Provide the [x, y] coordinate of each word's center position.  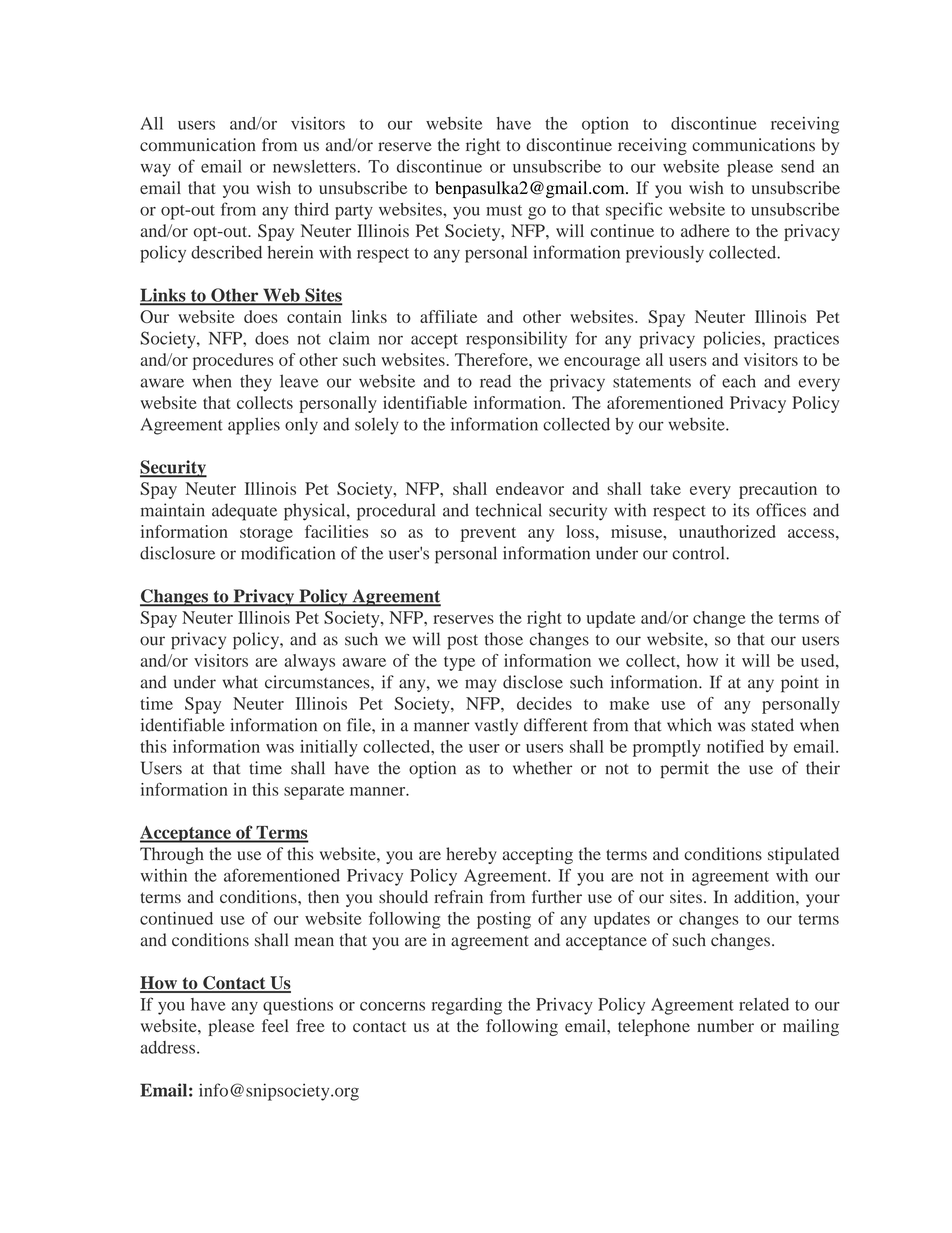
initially [329, 748]
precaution [778, 490]
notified [735, 746]
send [798, 166]
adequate [244, 512]
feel [275, 1025]
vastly [496, 726]
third [311, 209]
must [504, 210]
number [725, 1026]
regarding [467, 1006]
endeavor [530, 488]
